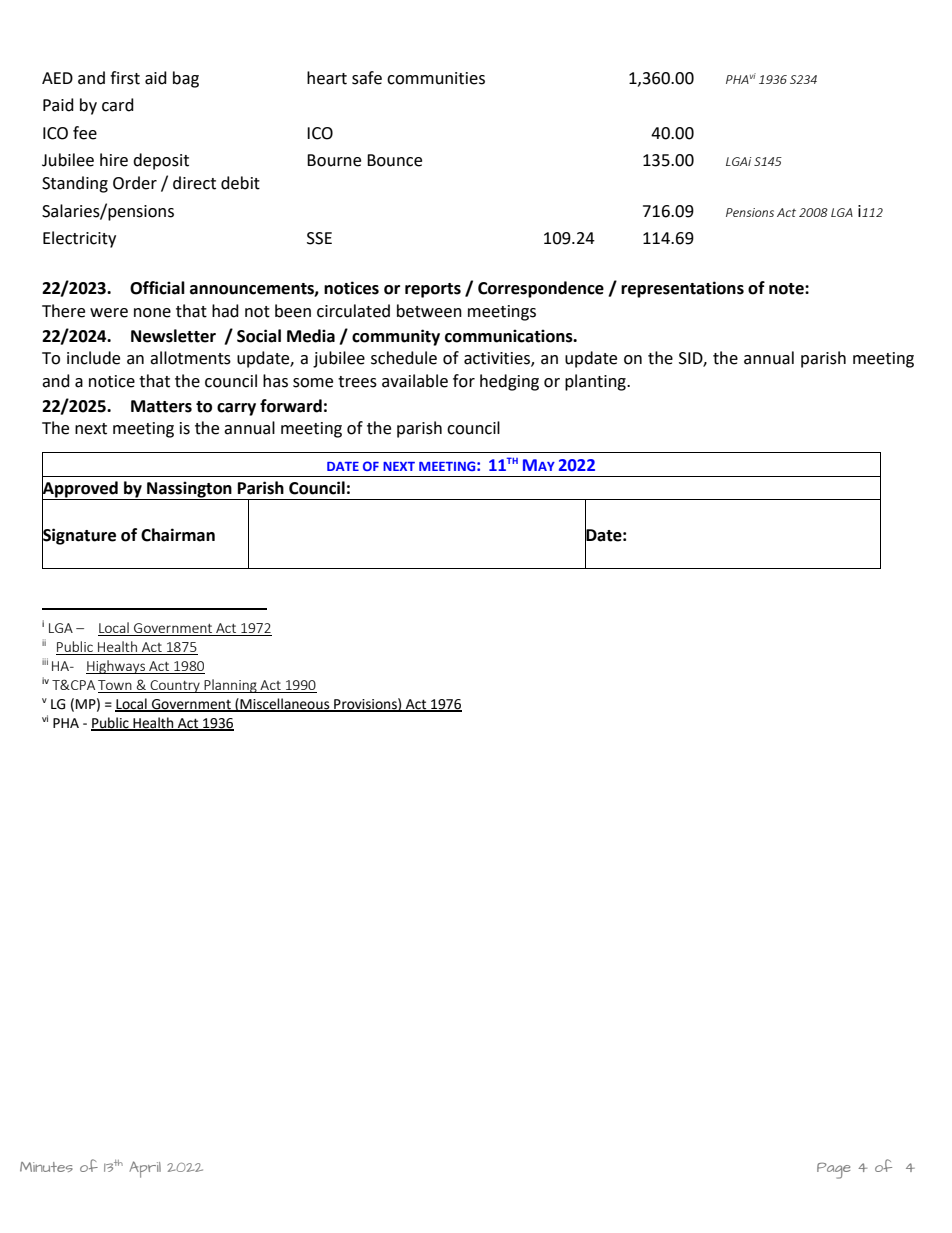 The width and height of the image is (952, 1233). Describe the element at coordinates (833, 1170) in the image. I see `Page` at that location.
